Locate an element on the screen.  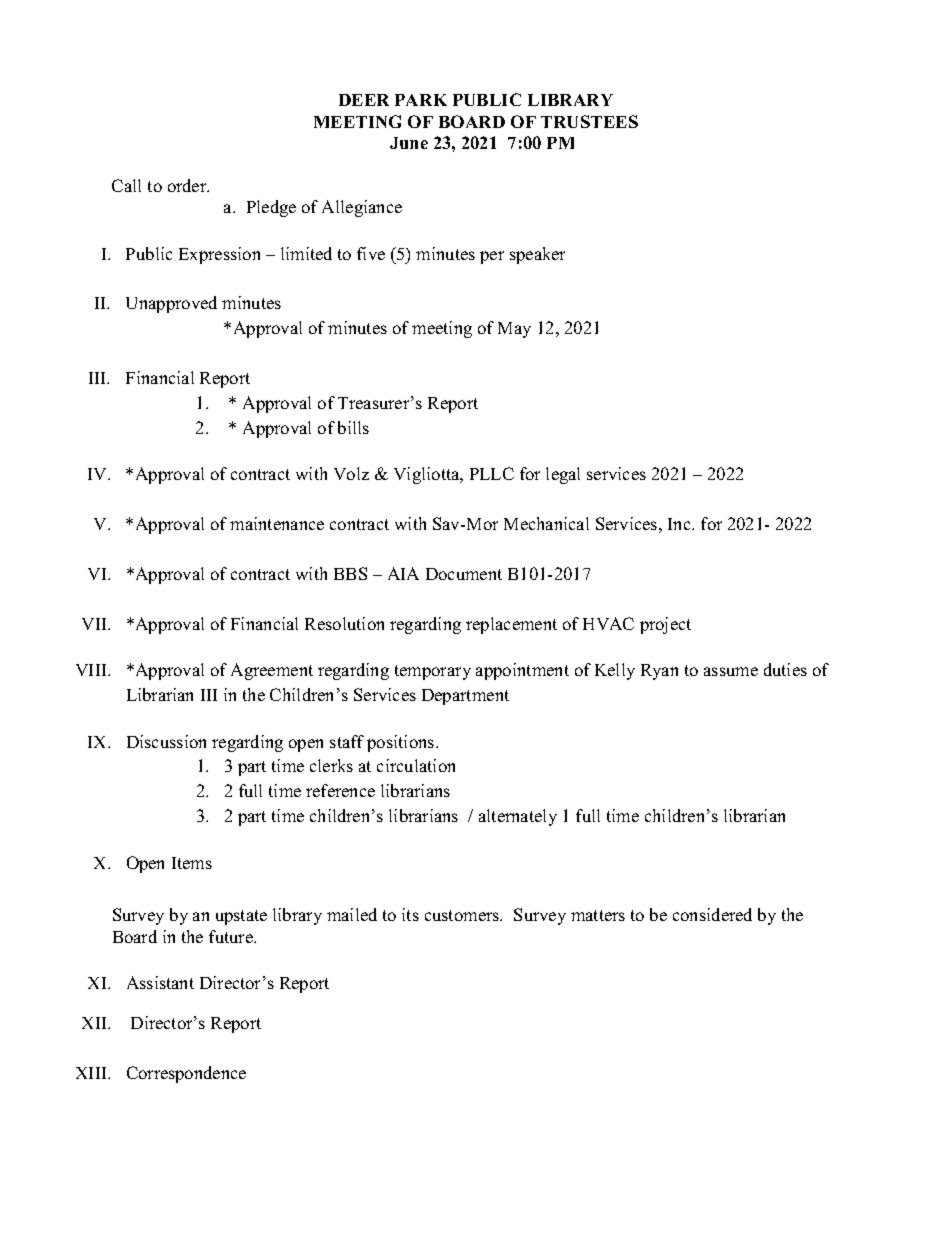
Correspondence is located at coordinates (186, 1074).
